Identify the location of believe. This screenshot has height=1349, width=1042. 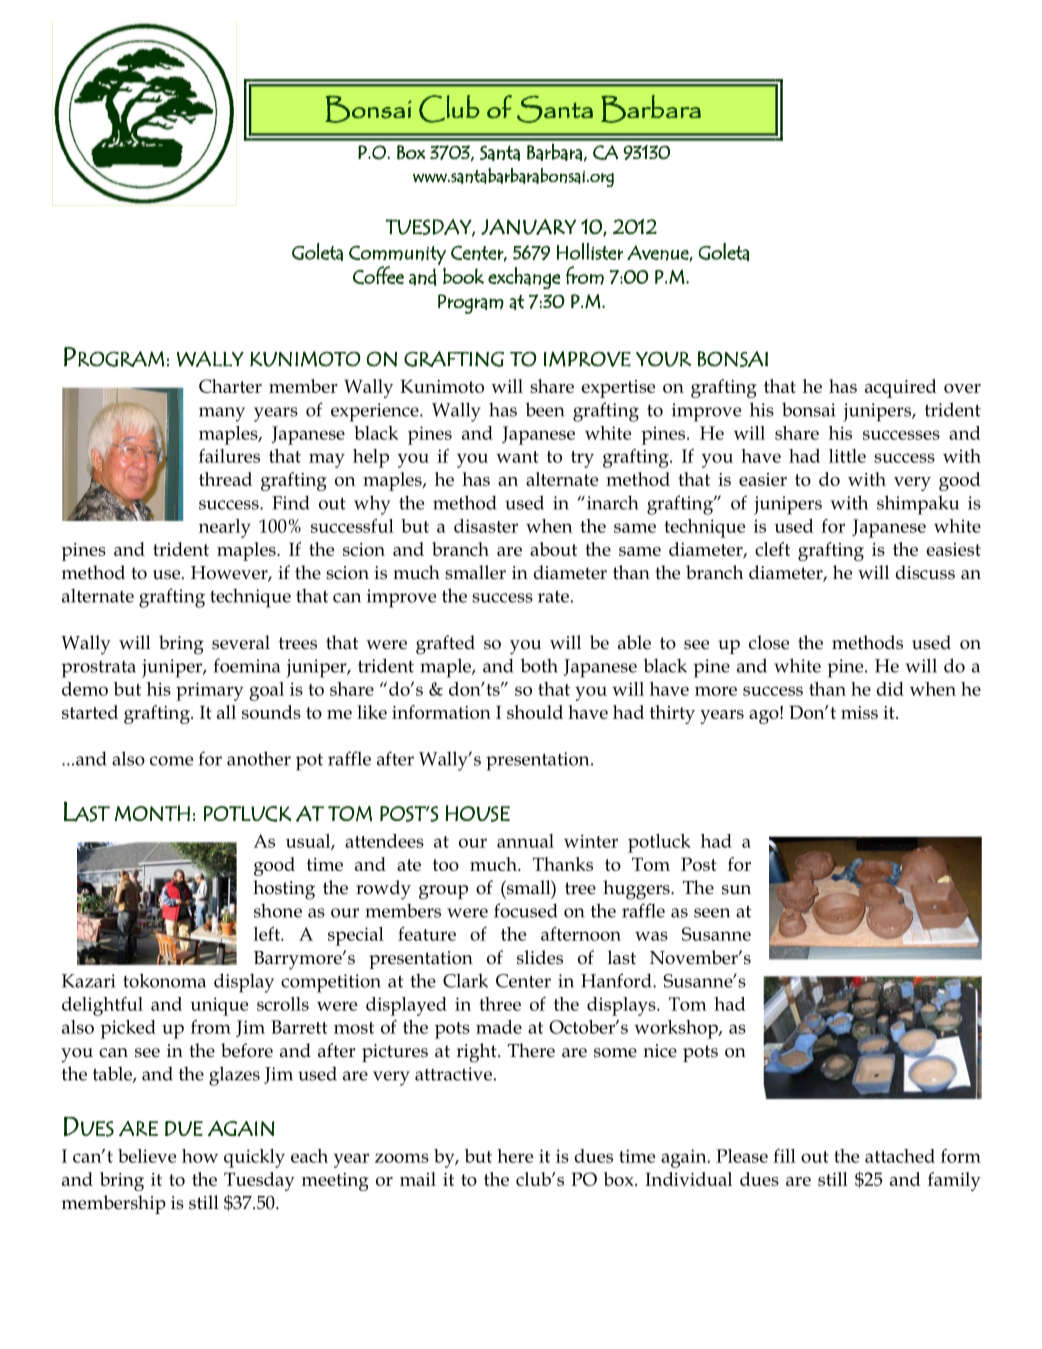
(147, 1156).
